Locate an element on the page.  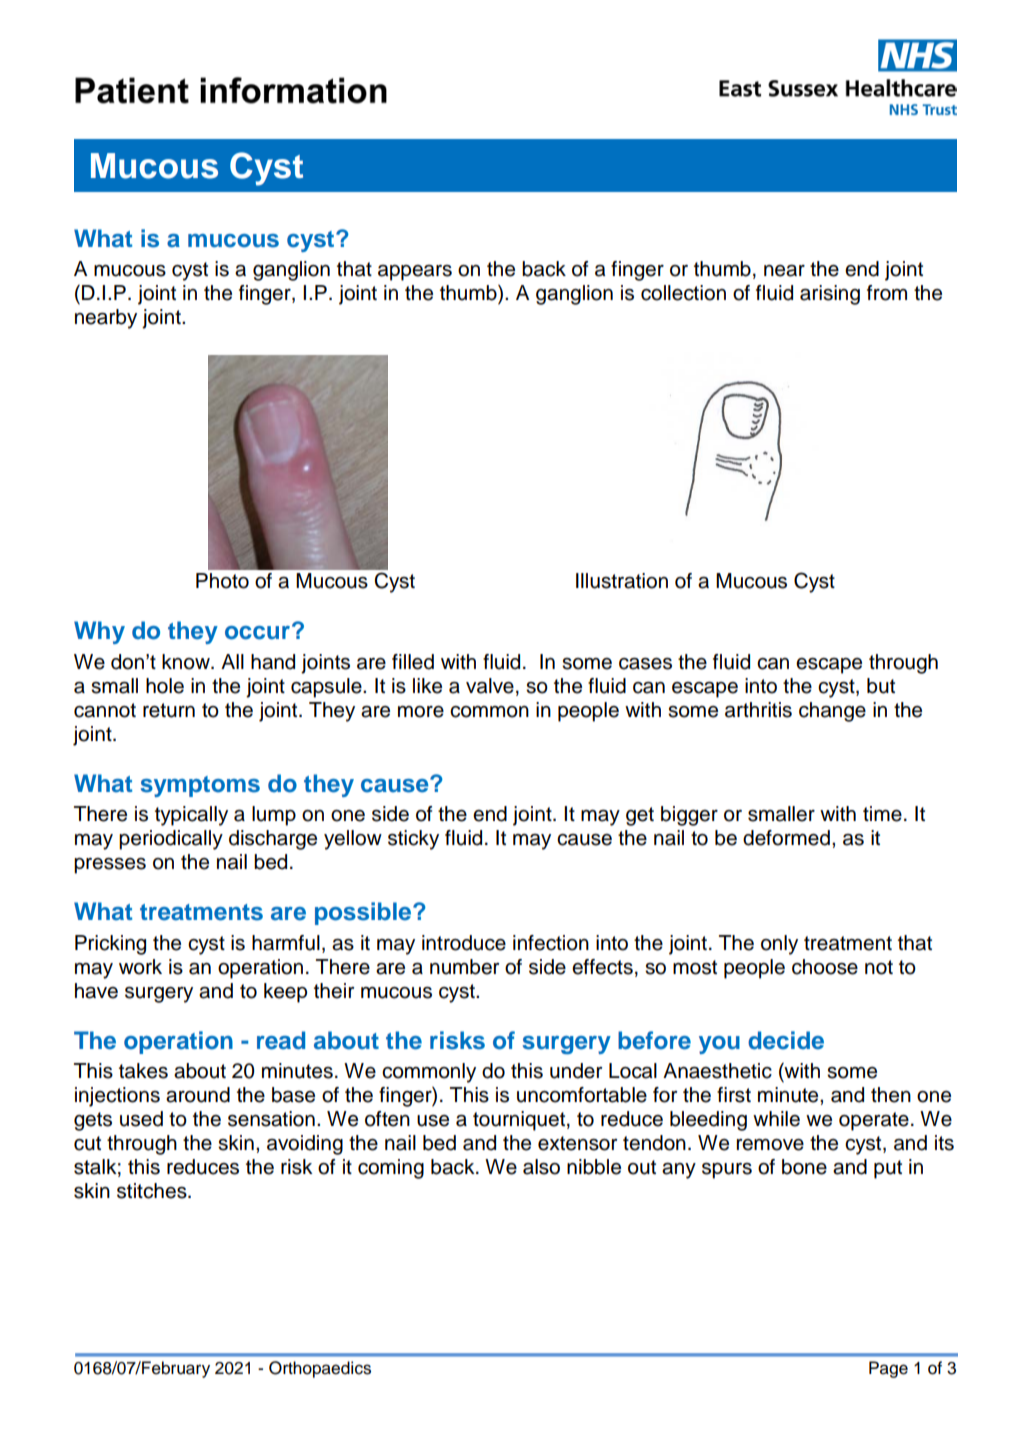
work is located at coordinates (140, 967).
